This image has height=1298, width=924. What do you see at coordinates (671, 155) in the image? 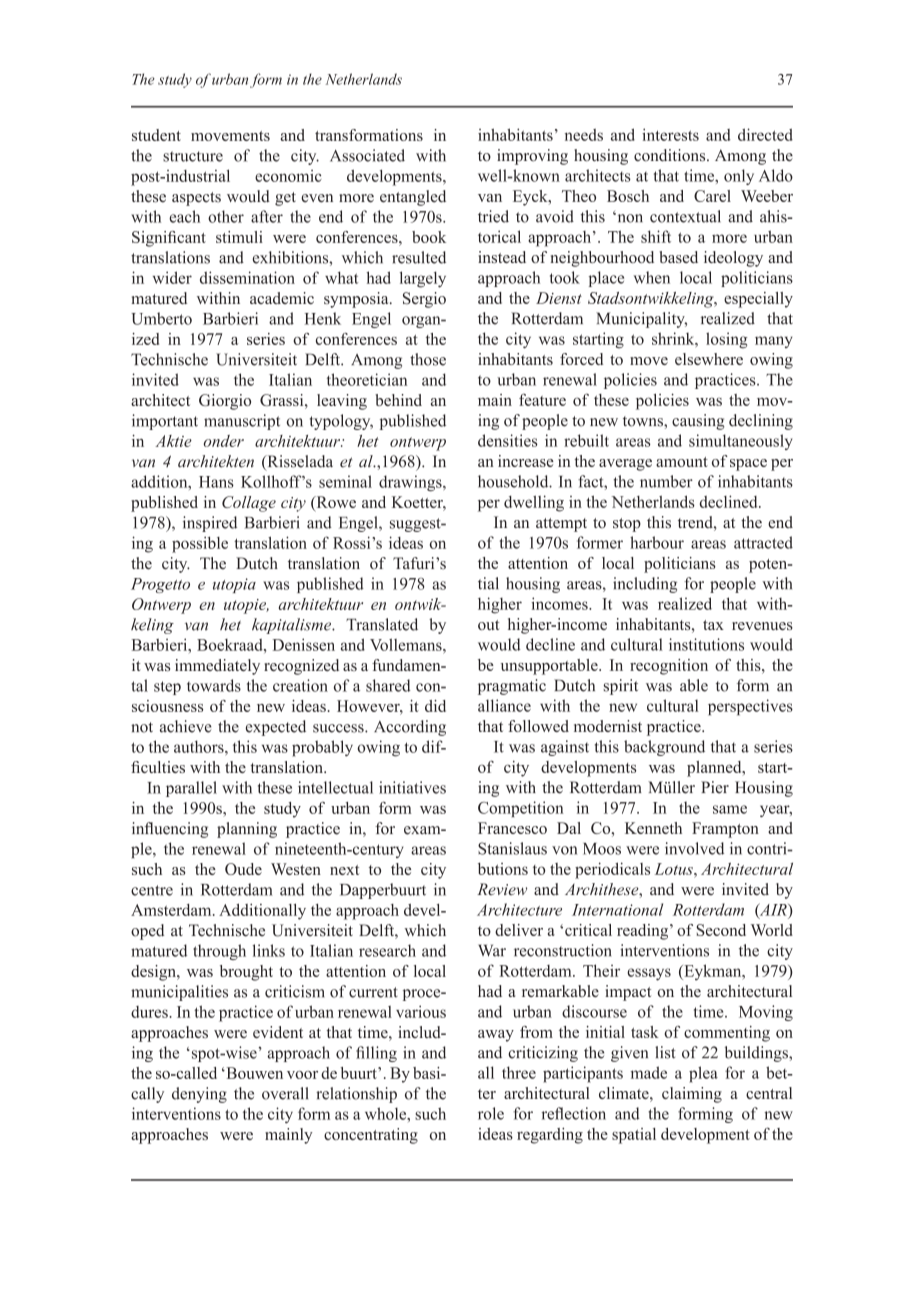
I see `conditions` at bounding box center [671, 155].
